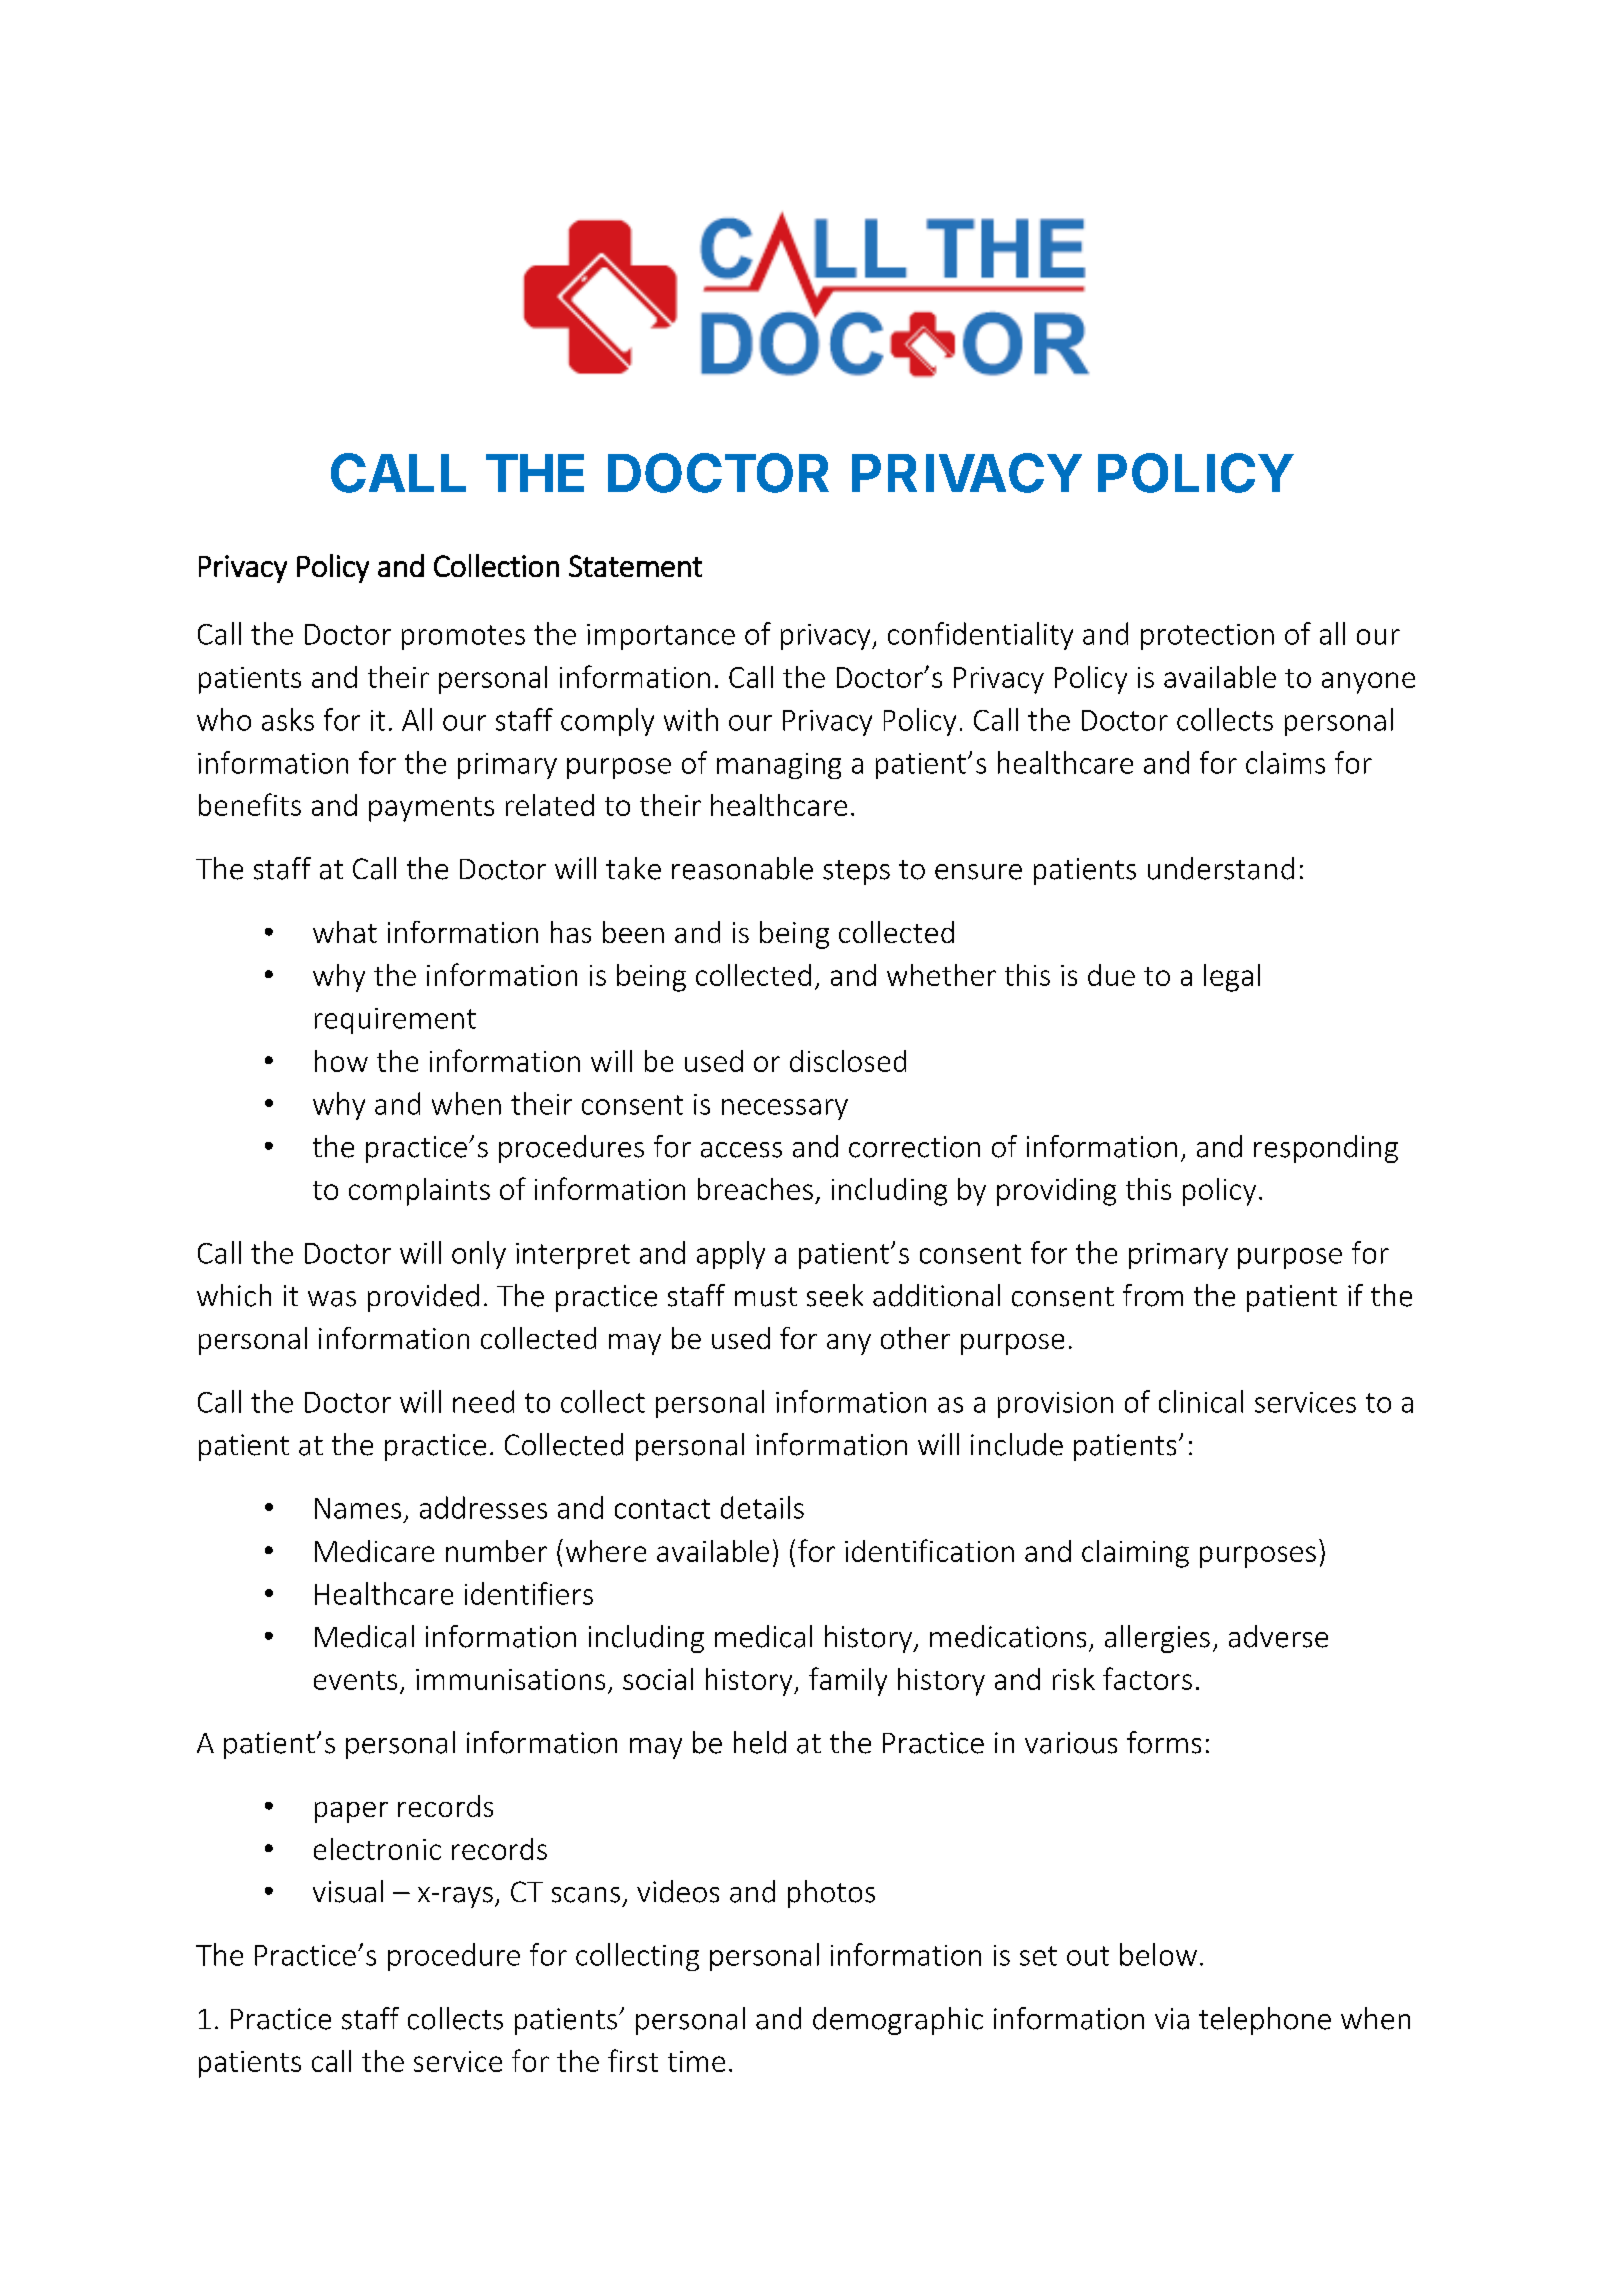 Image resolution: width=1620 pixels, height=2292 pixels. I want to click on telephone, so click(1265, 2021).
